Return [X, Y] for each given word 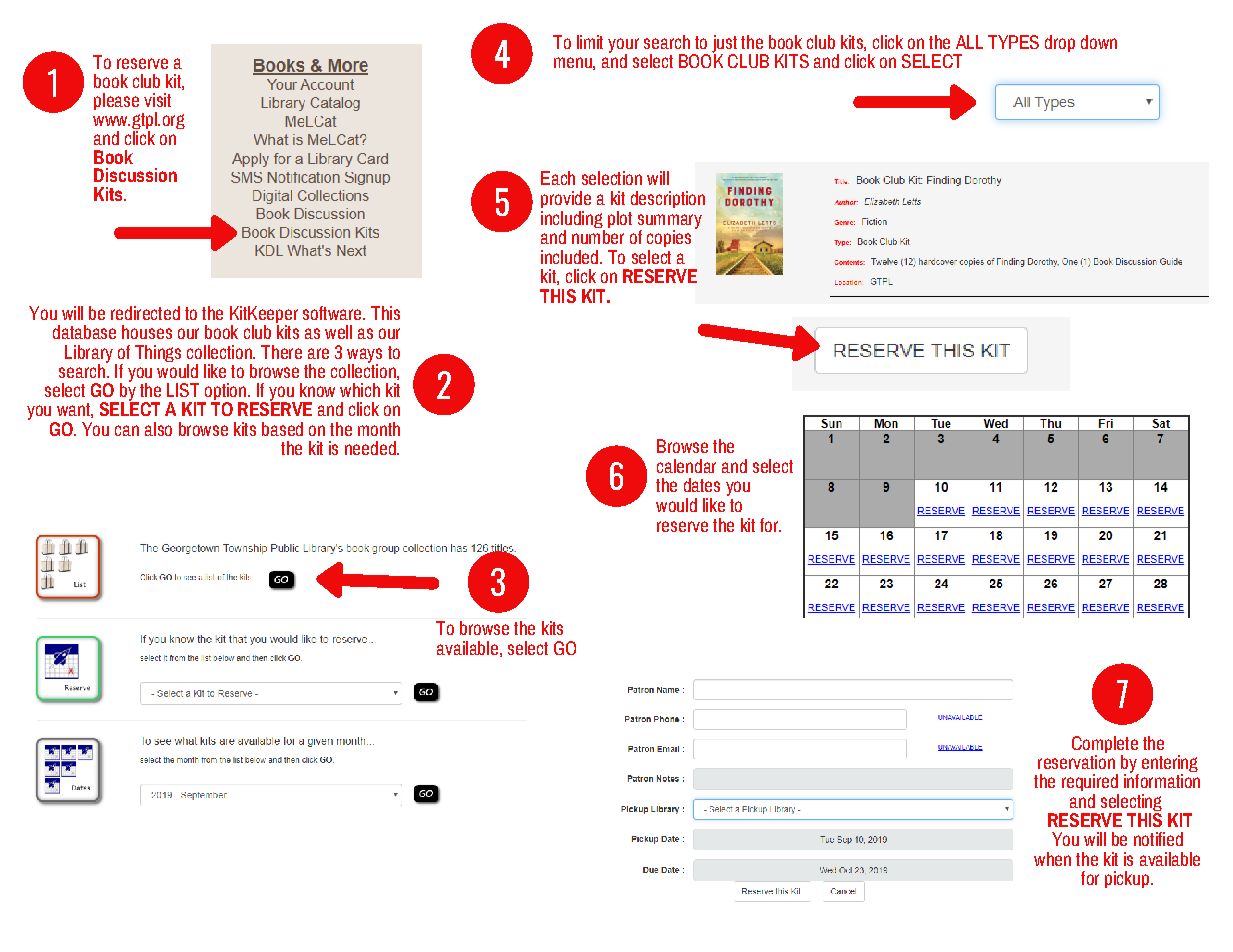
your [623, 46]
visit [157, 100]
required [1090, 782]
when [1052, 859]
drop [1060, 43]
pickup [1127, 879]
